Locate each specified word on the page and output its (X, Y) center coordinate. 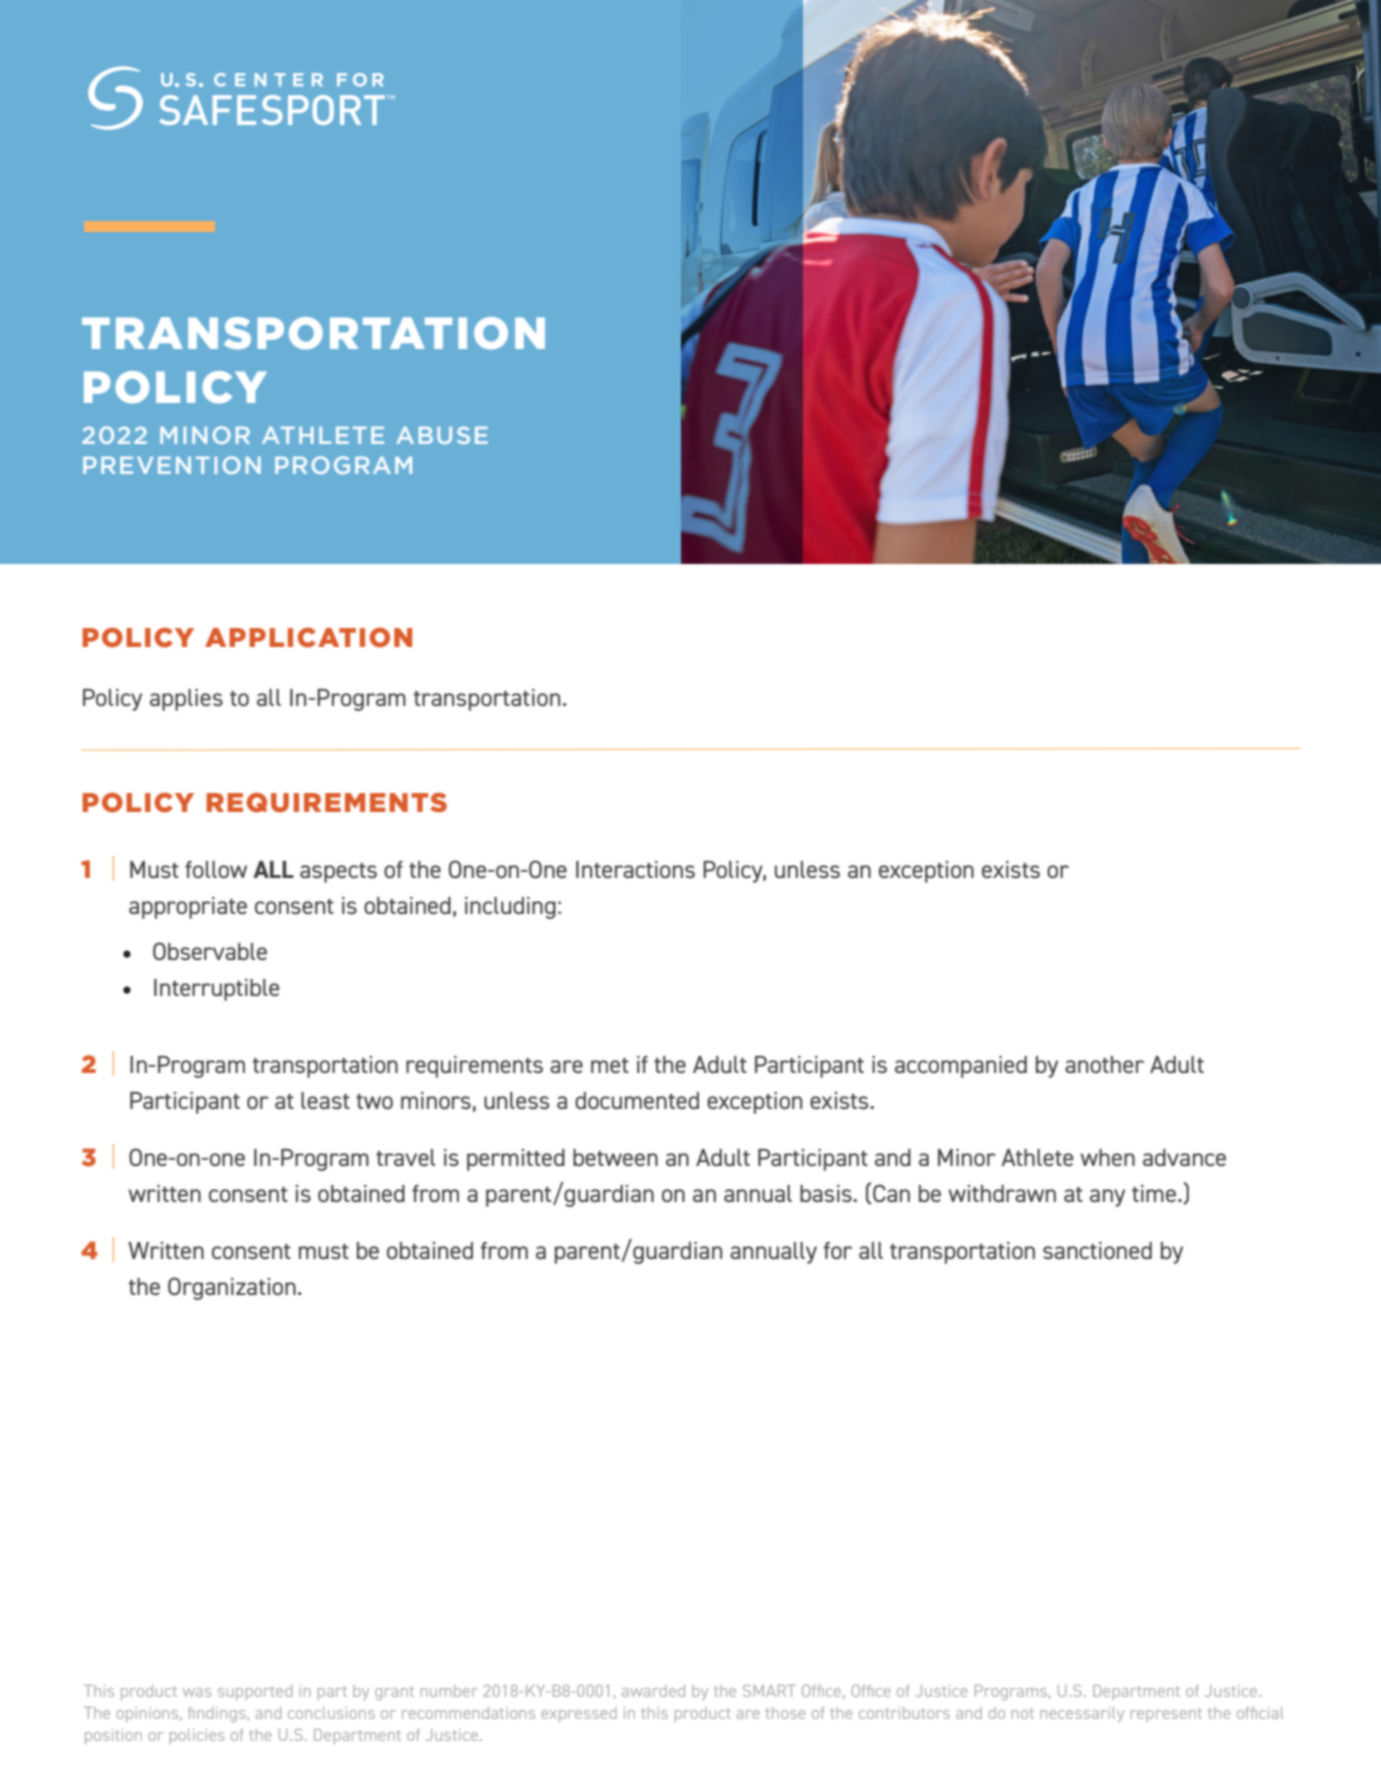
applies (186, 700)
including (510, 908)
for (837, 1250)
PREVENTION (172, 465)
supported (255, 1692)
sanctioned (1097, 1250)
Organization (232, 1288)
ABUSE (442, 435)
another (1104, 1064)
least (325, 1100)
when (1107, 1157)
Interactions (635, 869)
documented (637, 1100)
